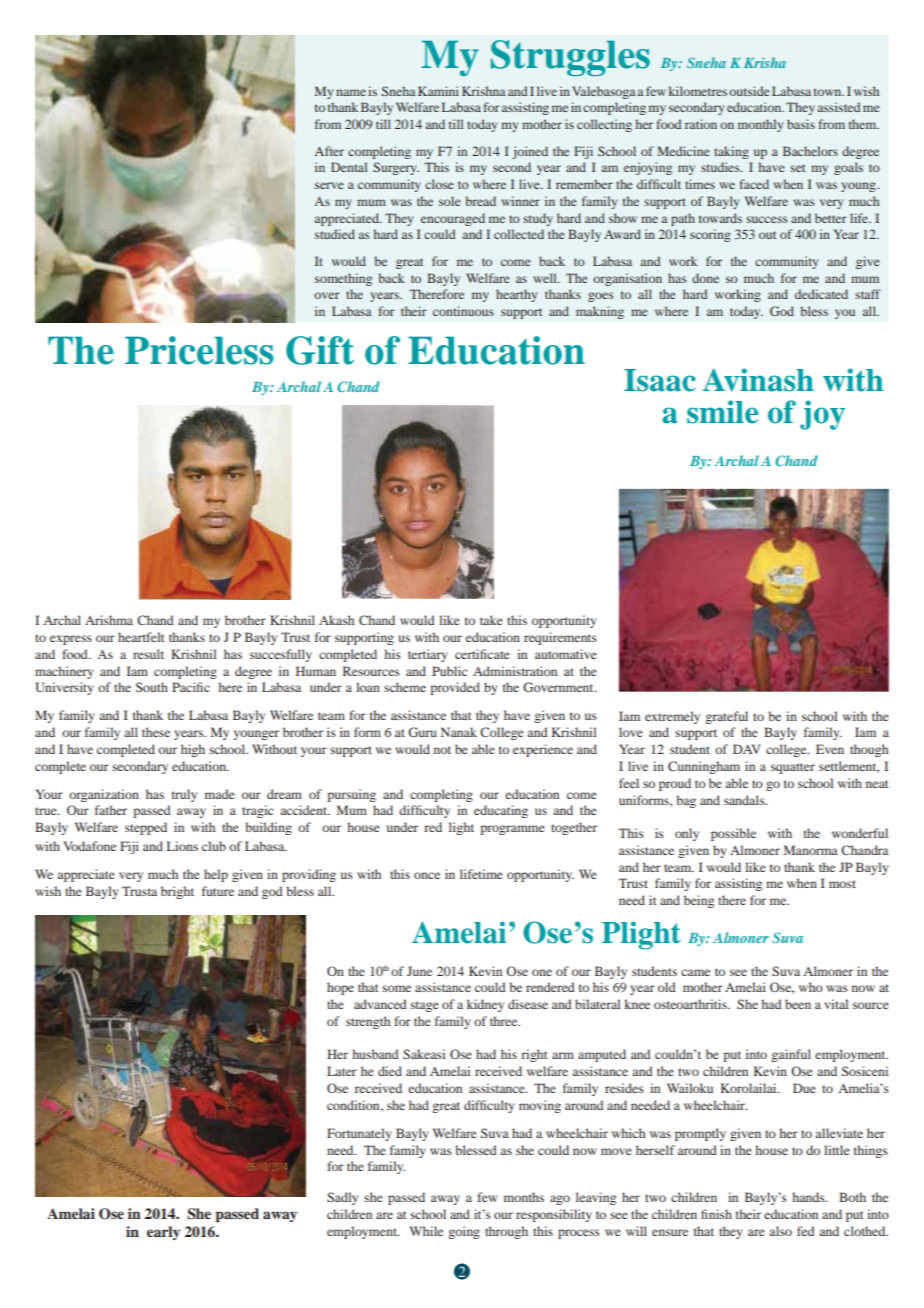 Image resolution: width=924 pixels, height=1308 pixels. I want to click on when, so click(802, 883).
